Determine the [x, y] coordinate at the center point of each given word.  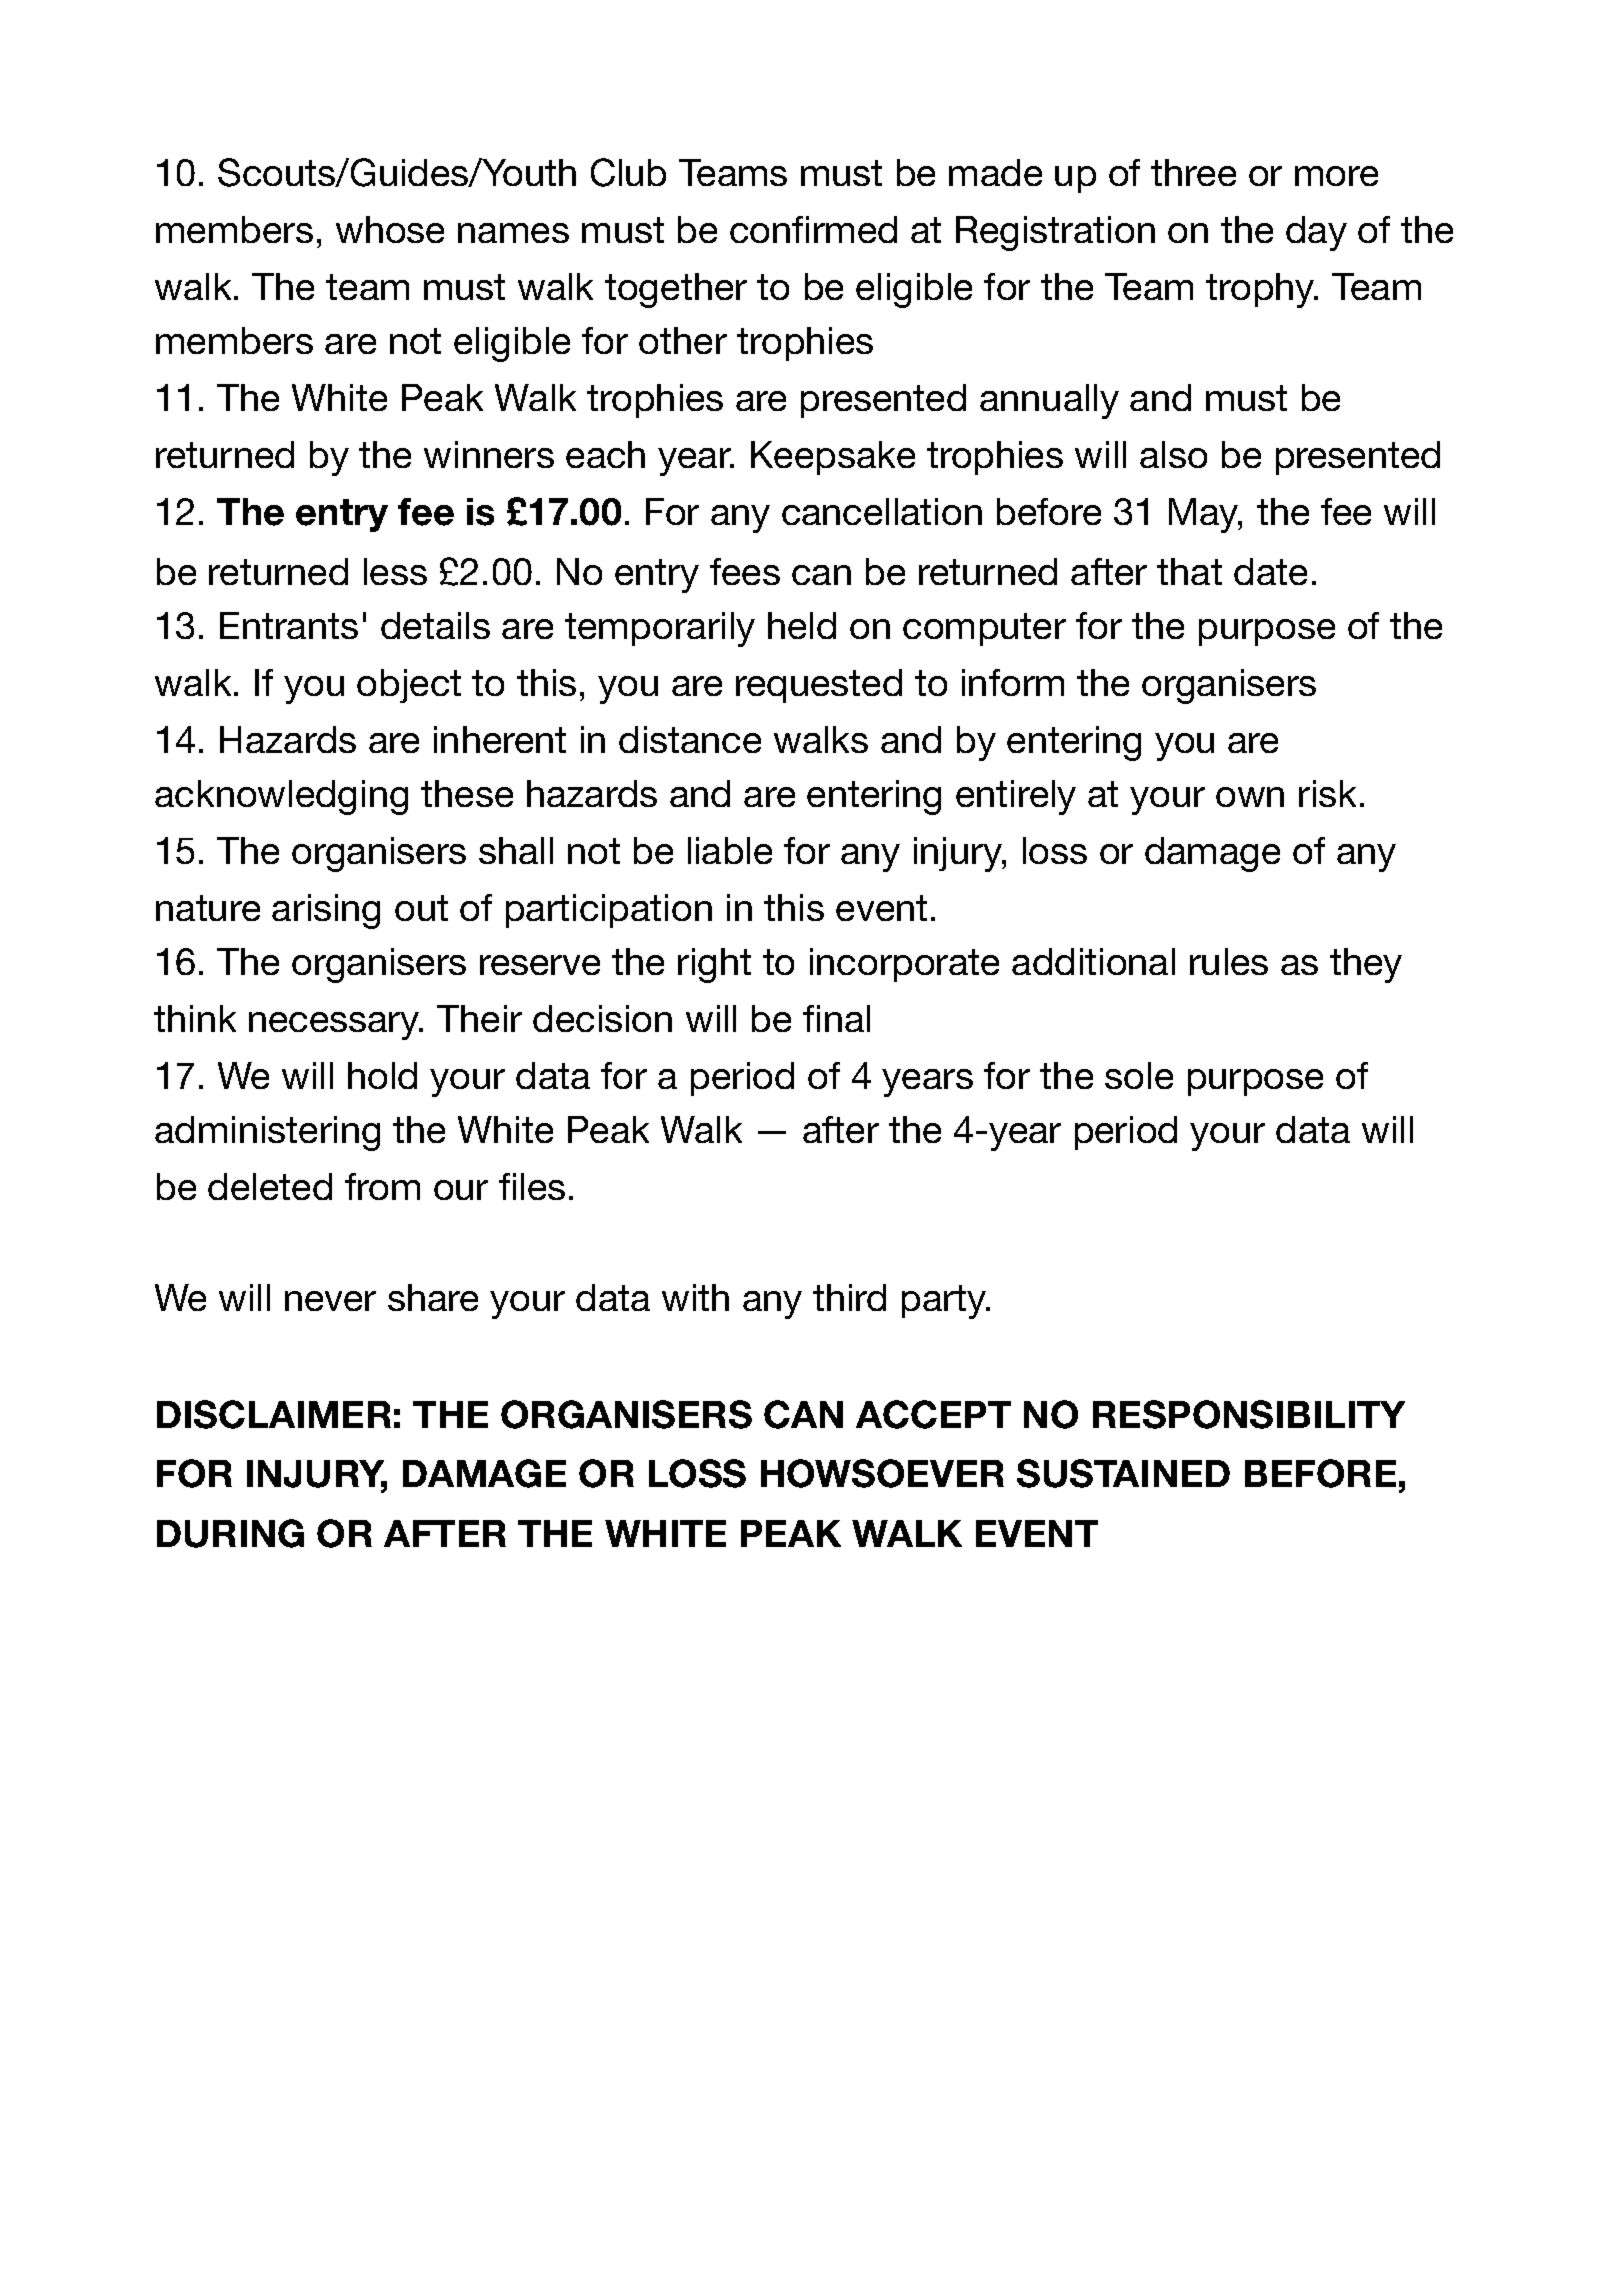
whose [390, 229]
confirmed [813, 229]
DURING [230, 1533]
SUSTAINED [1123, 1473]
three [1193, 172]
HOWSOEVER [882, 1473]
